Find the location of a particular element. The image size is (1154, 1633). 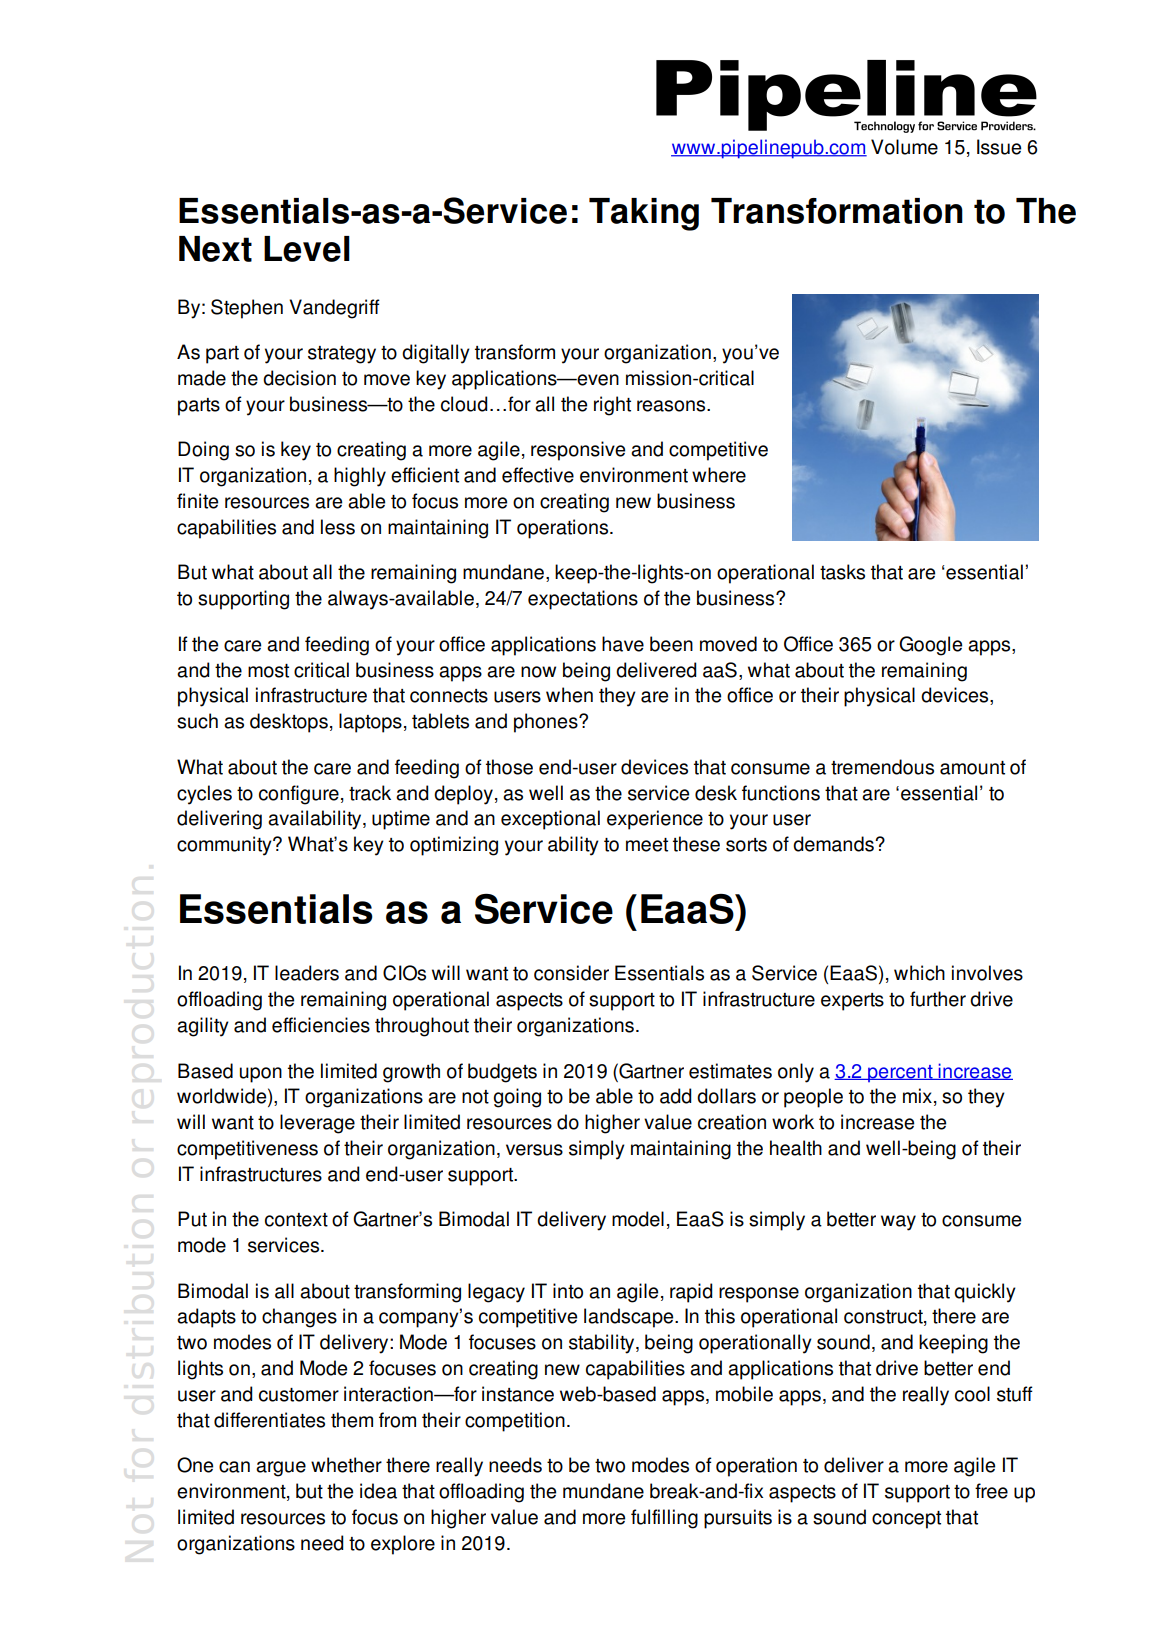

Taking is located at coordinates (644, 214).
